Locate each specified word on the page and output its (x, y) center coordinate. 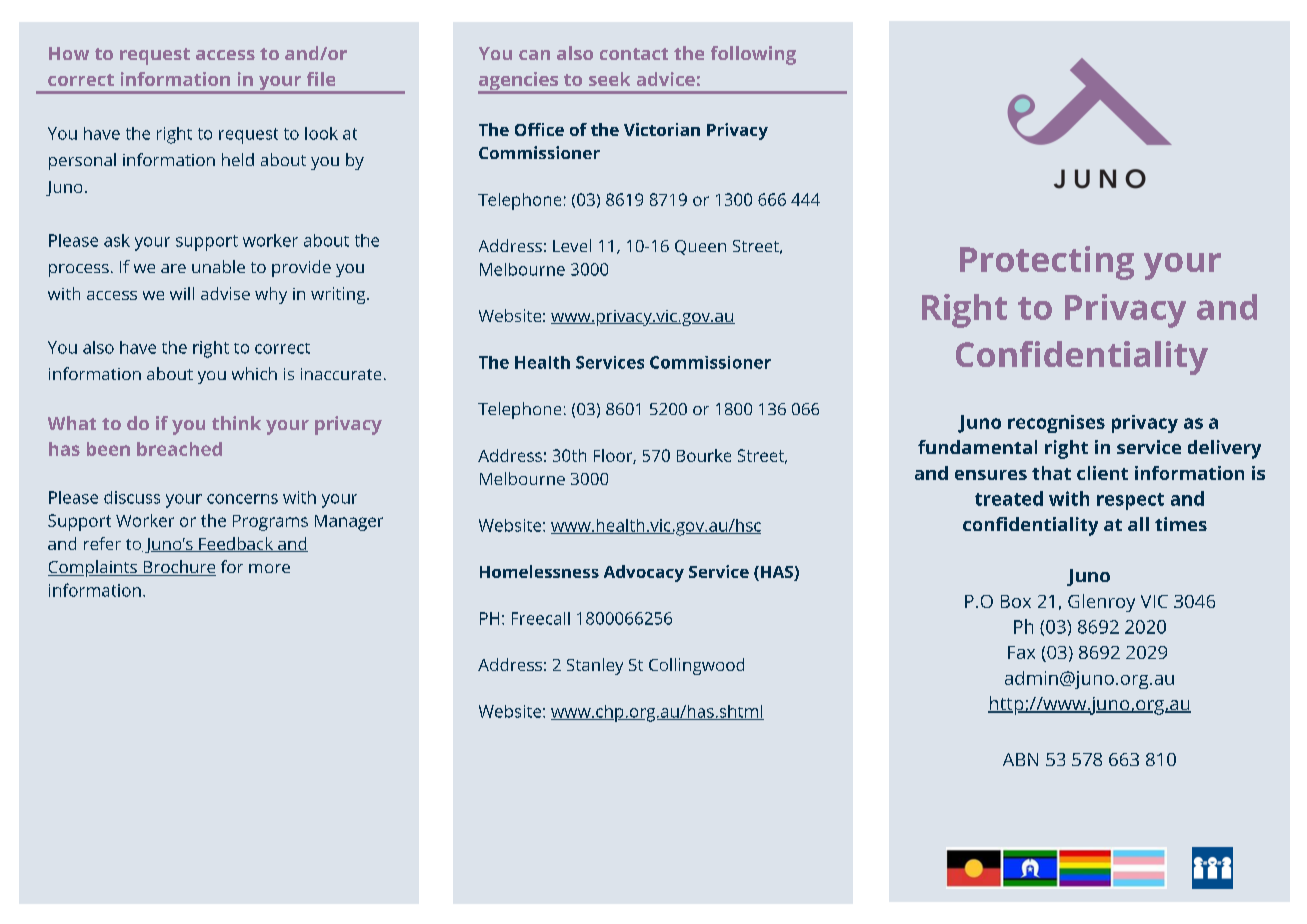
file (321, 79)
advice (666, 79)
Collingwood (696, 666)
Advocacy (644, 573)
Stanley (595, 666)
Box (1016, 601)
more (269, 568)
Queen (700, 247)
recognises (1056, 424)
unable (218, 266)
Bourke (704, 455)
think (236, 423)
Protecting (1047, 263)
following (753, 55)
